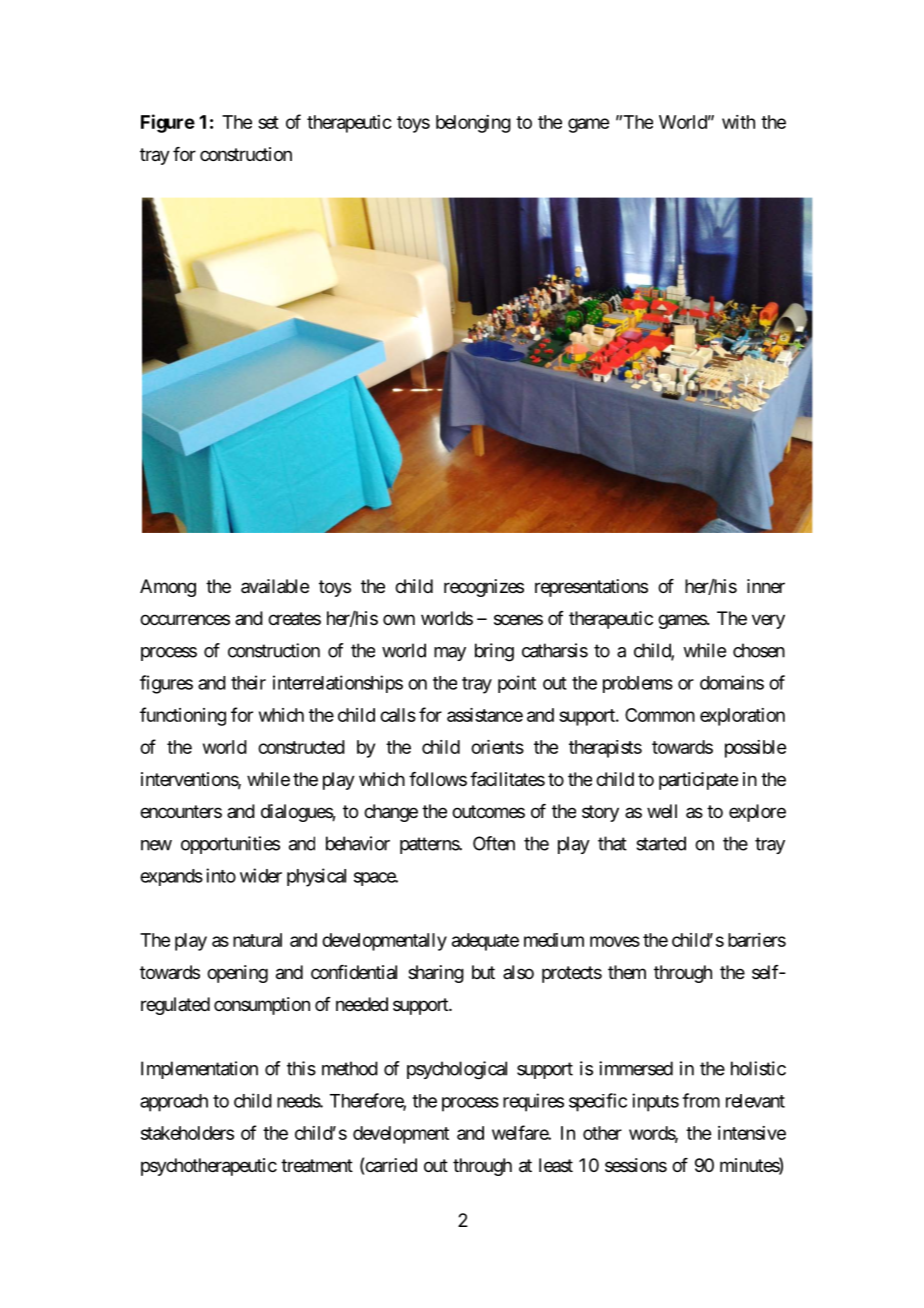 The width and height of the screenshot is (924, 1308). I want to click on approach, so click(174, 1103).
